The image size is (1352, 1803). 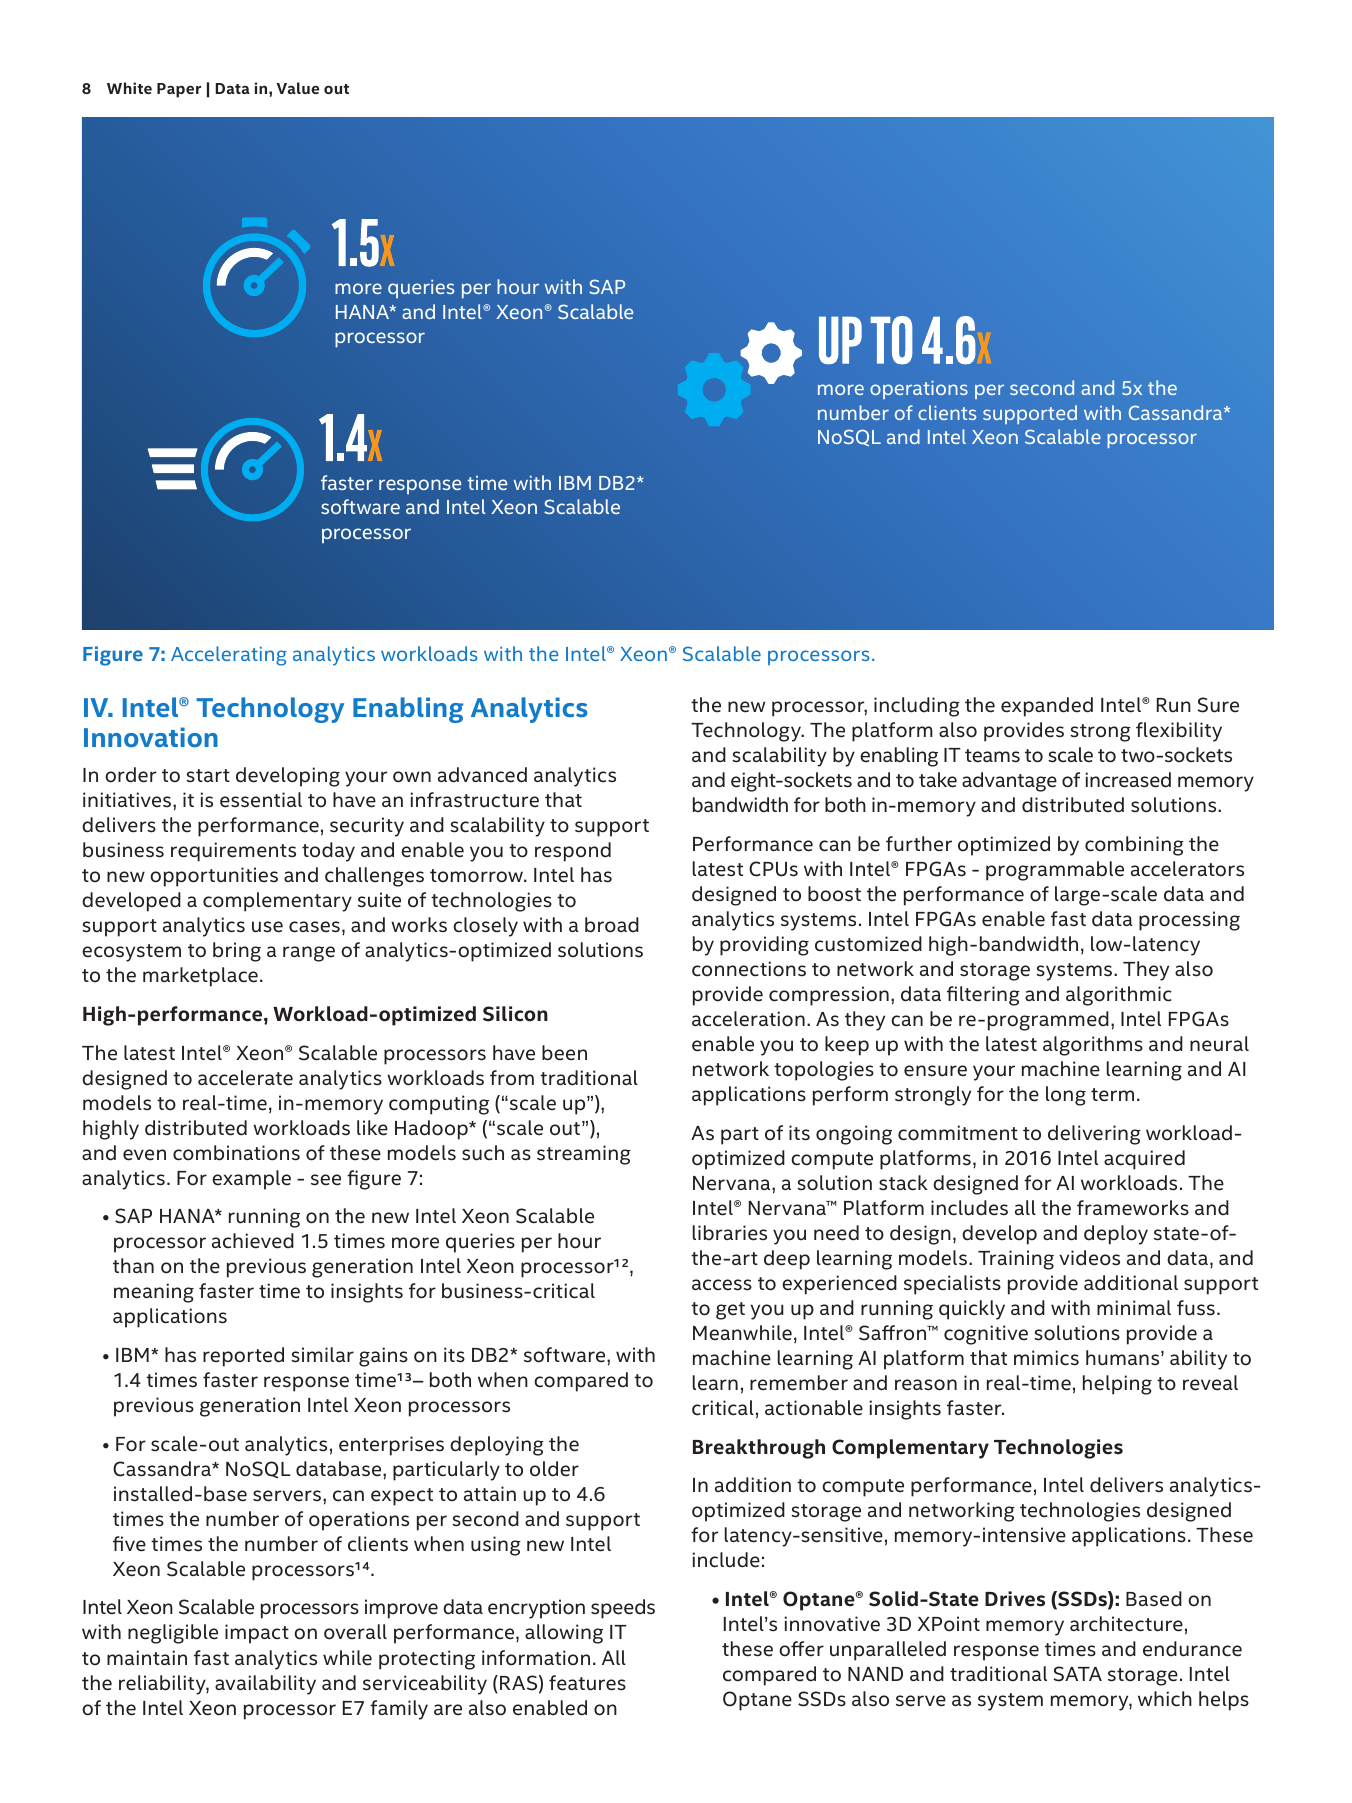 I want to click on achieved, so click(x=253, y=1241).
